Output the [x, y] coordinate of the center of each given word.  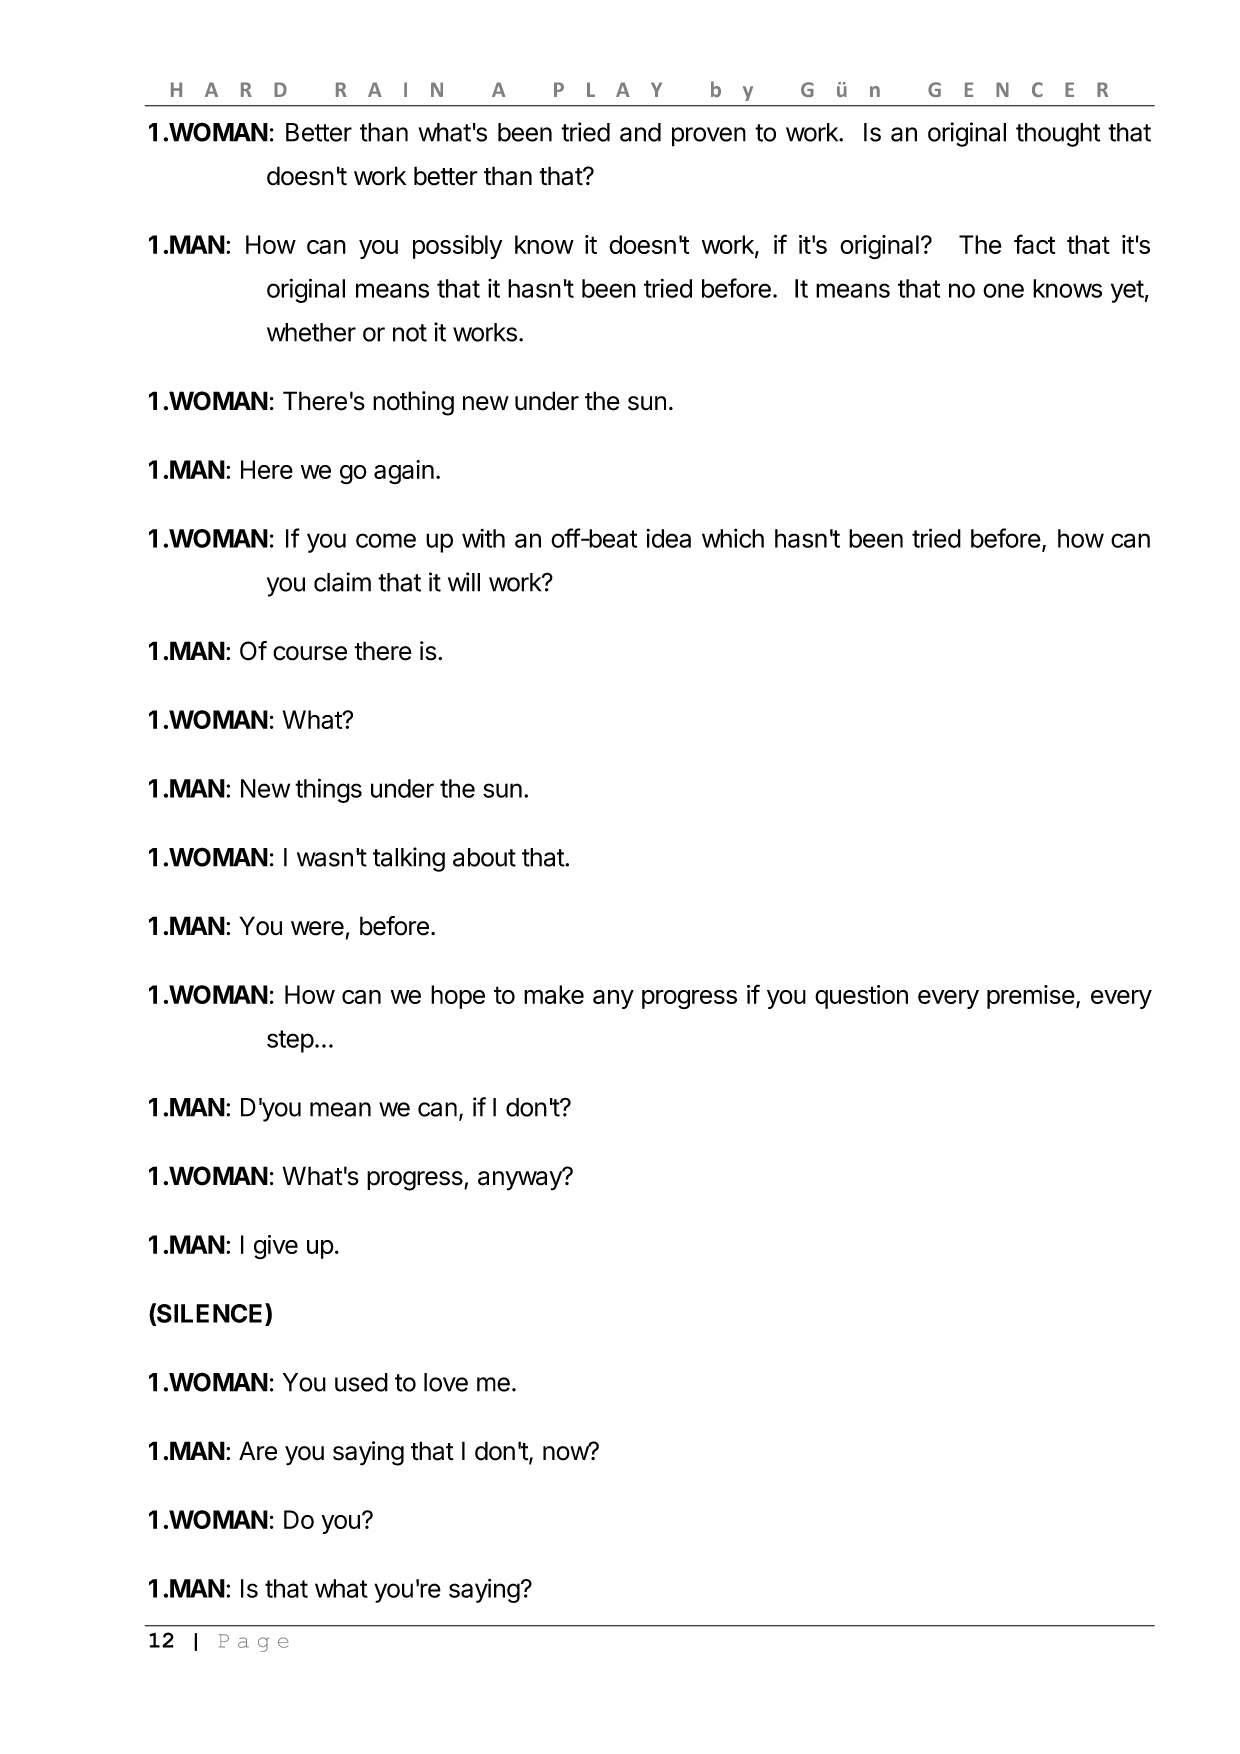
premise [1031, 997]
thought [1058, 135]
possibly [457, 247]
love [446, 1382]
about [484, 857]
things [328, 790]
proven [709, 137]
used [361, 1382]
